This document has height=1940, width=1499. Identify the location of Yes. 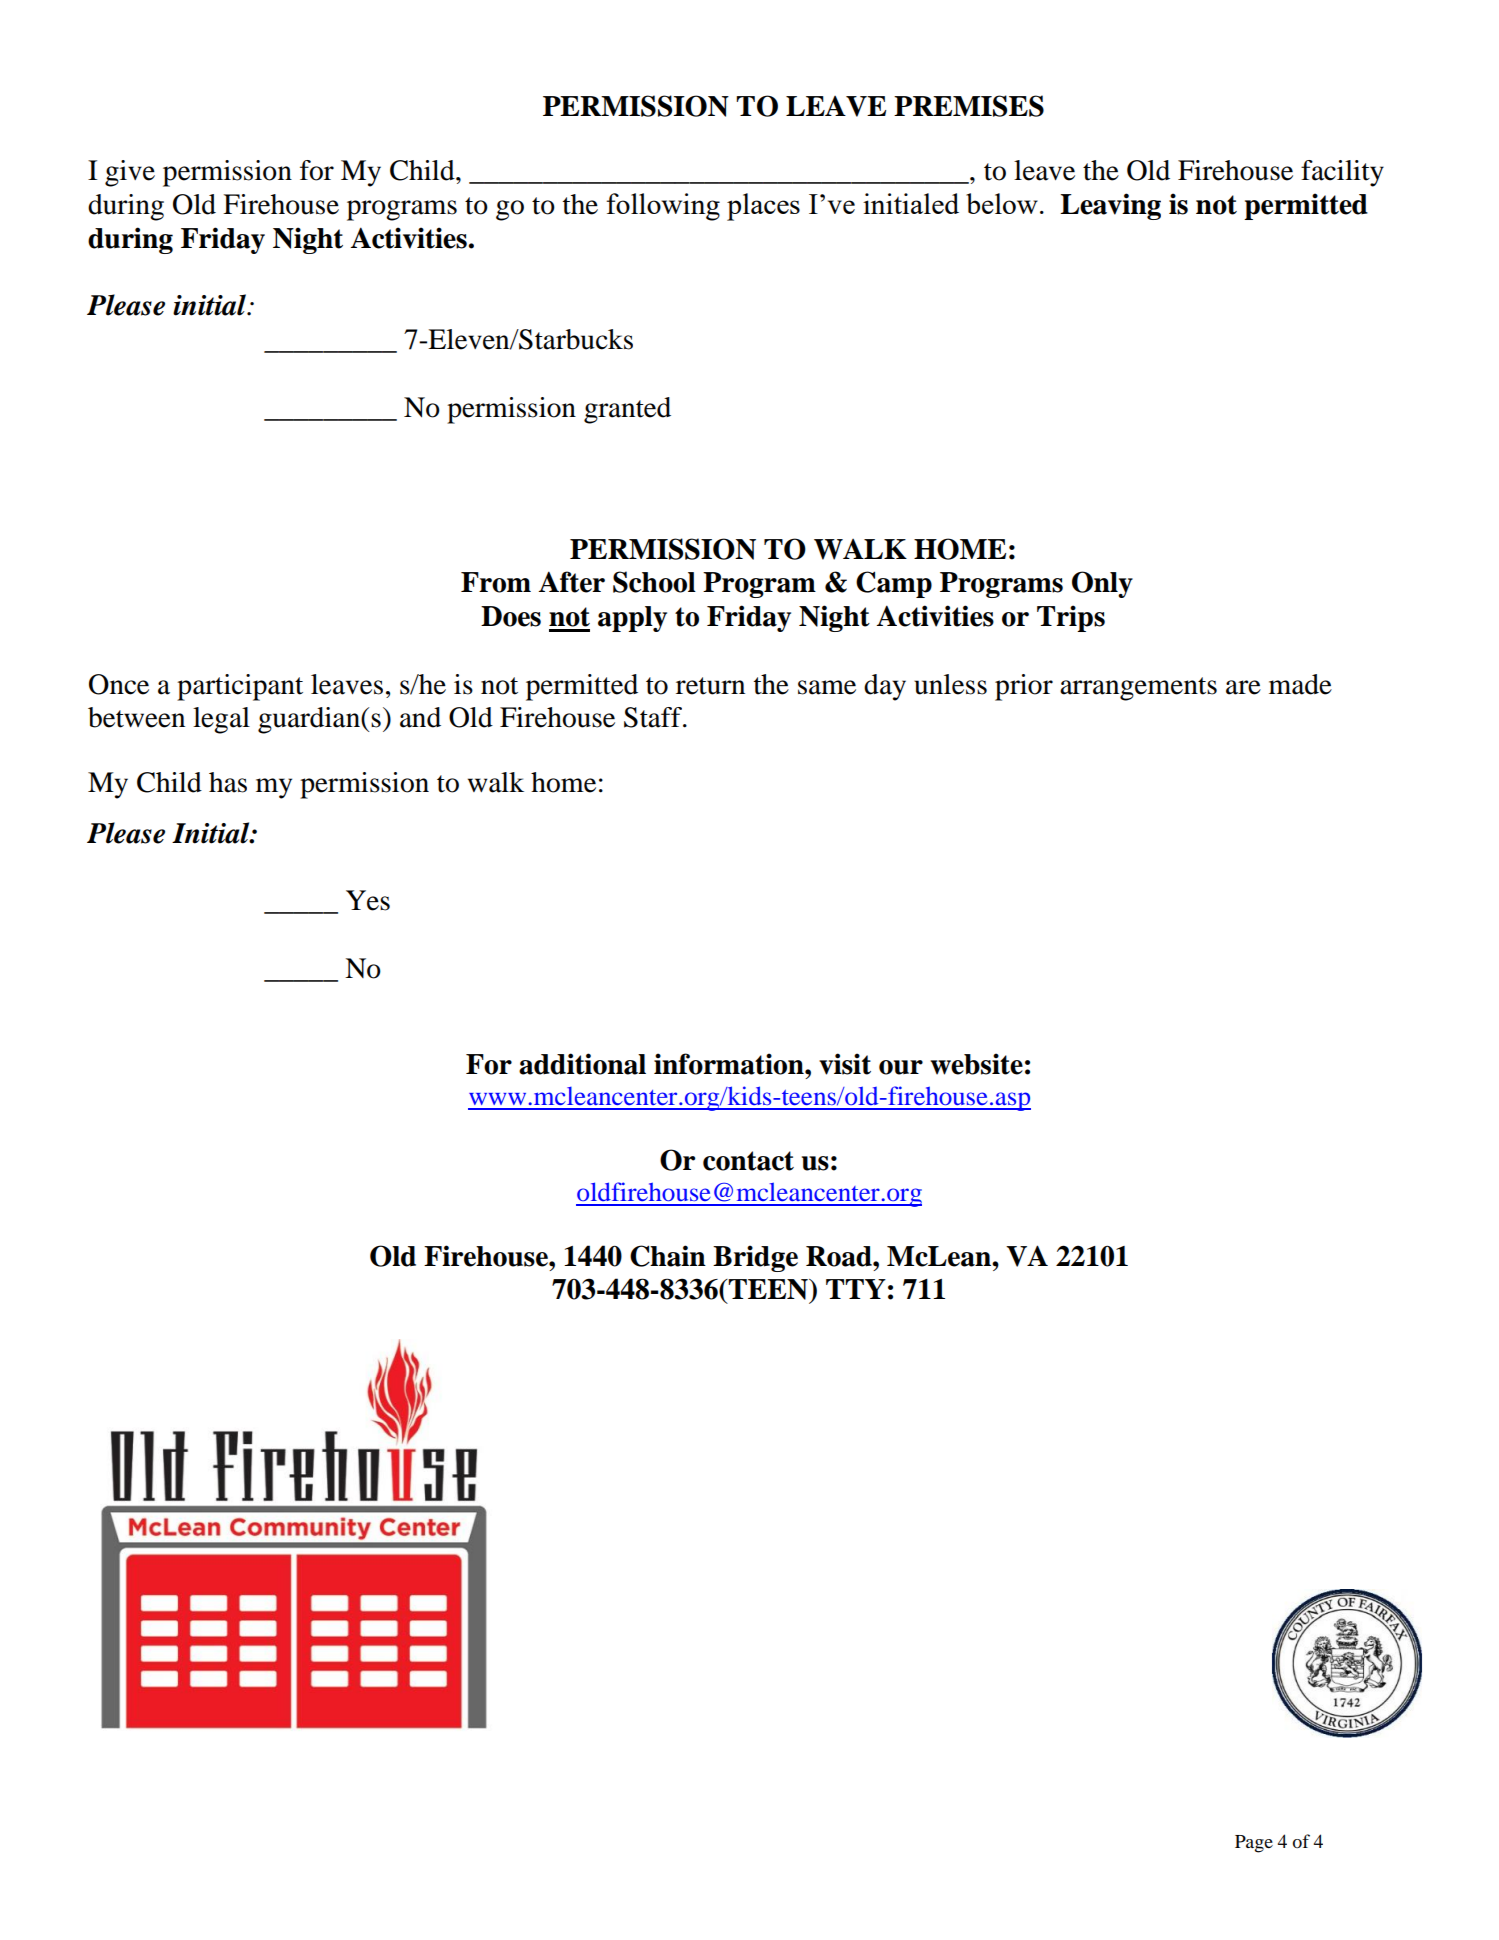
(368, 900).
